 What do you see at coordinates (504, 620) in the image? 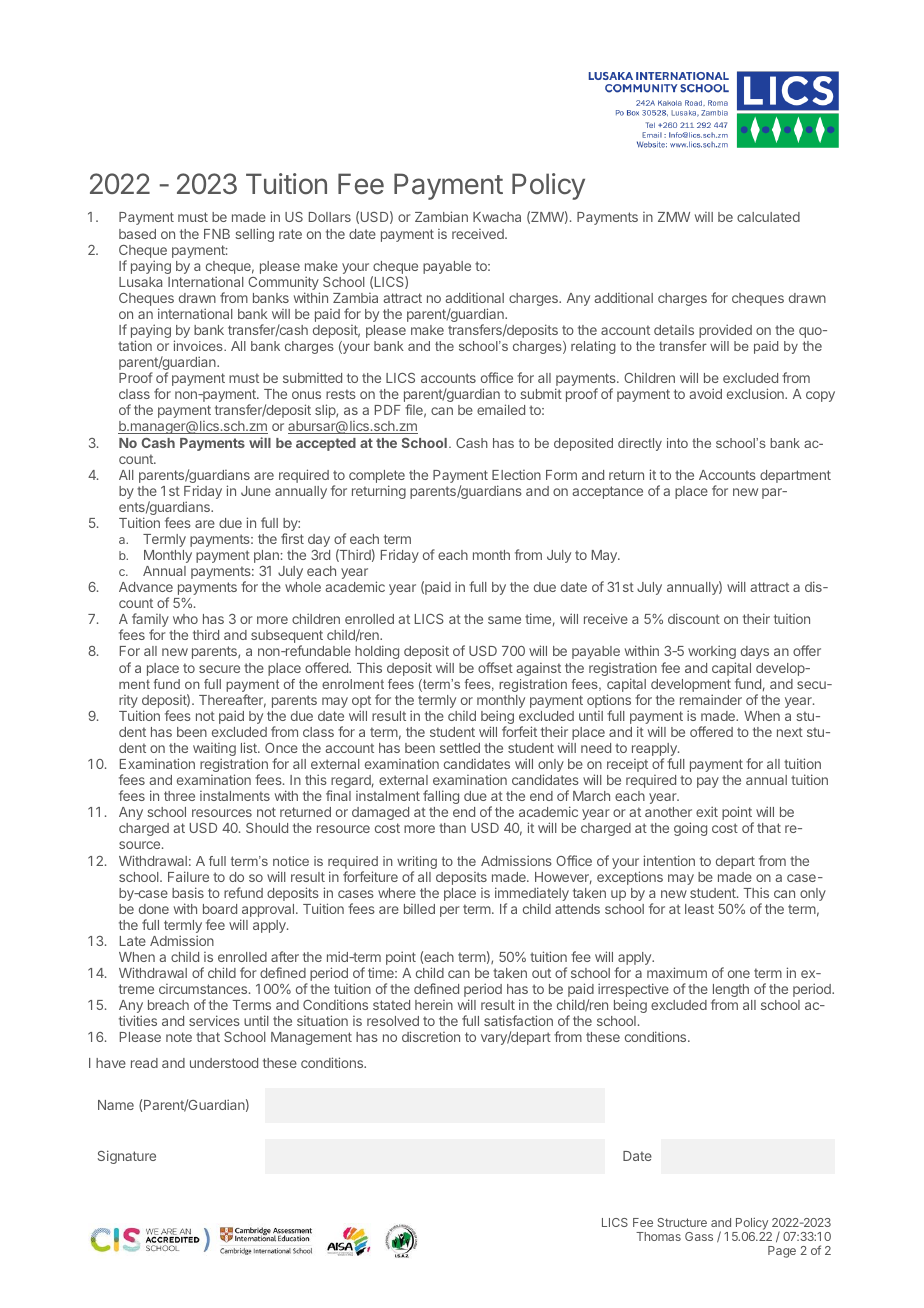
I see `same` at bounding box center [504, 620].
